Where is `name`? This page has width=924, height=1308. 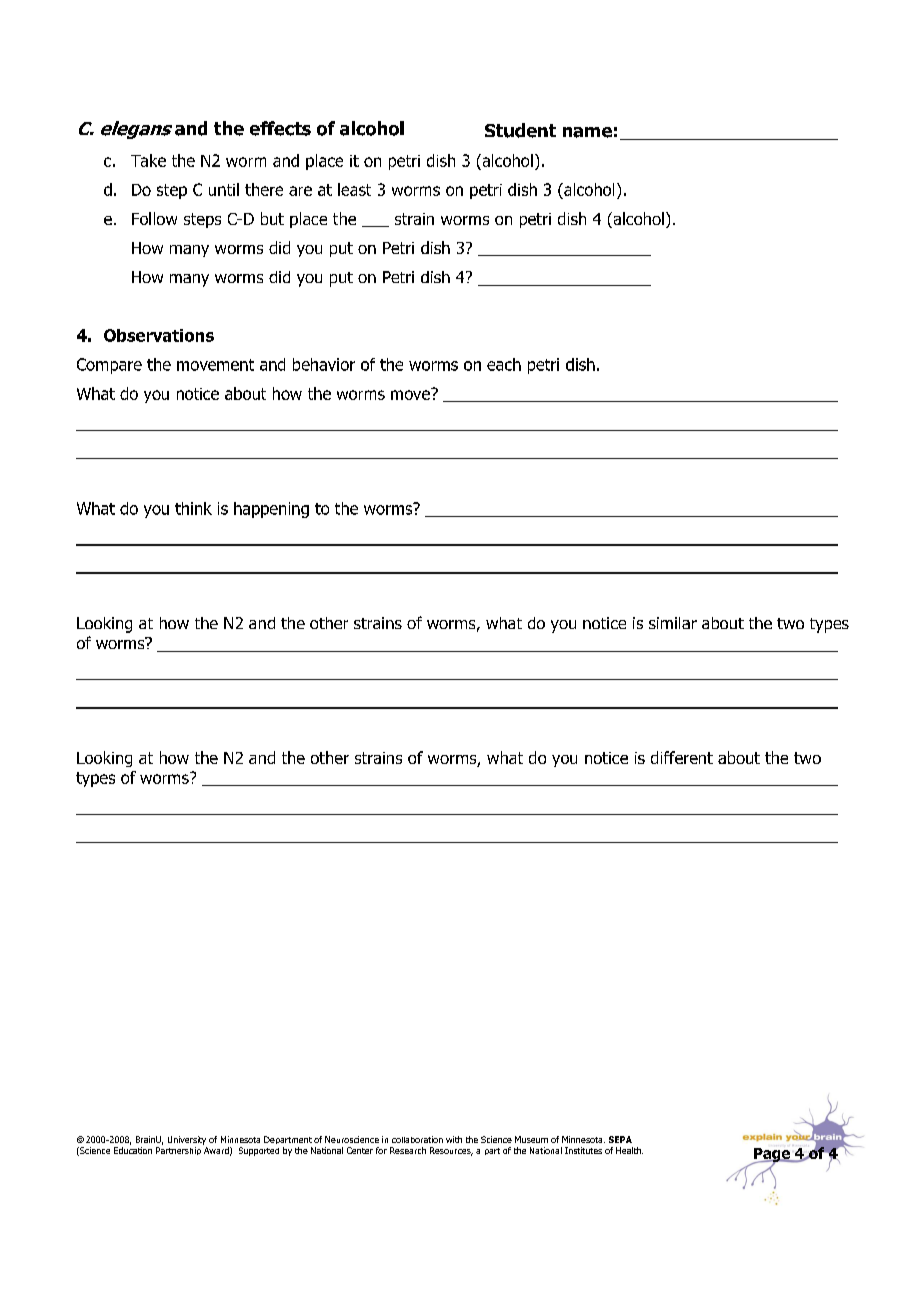 name is located at coordinates (587, 132).
